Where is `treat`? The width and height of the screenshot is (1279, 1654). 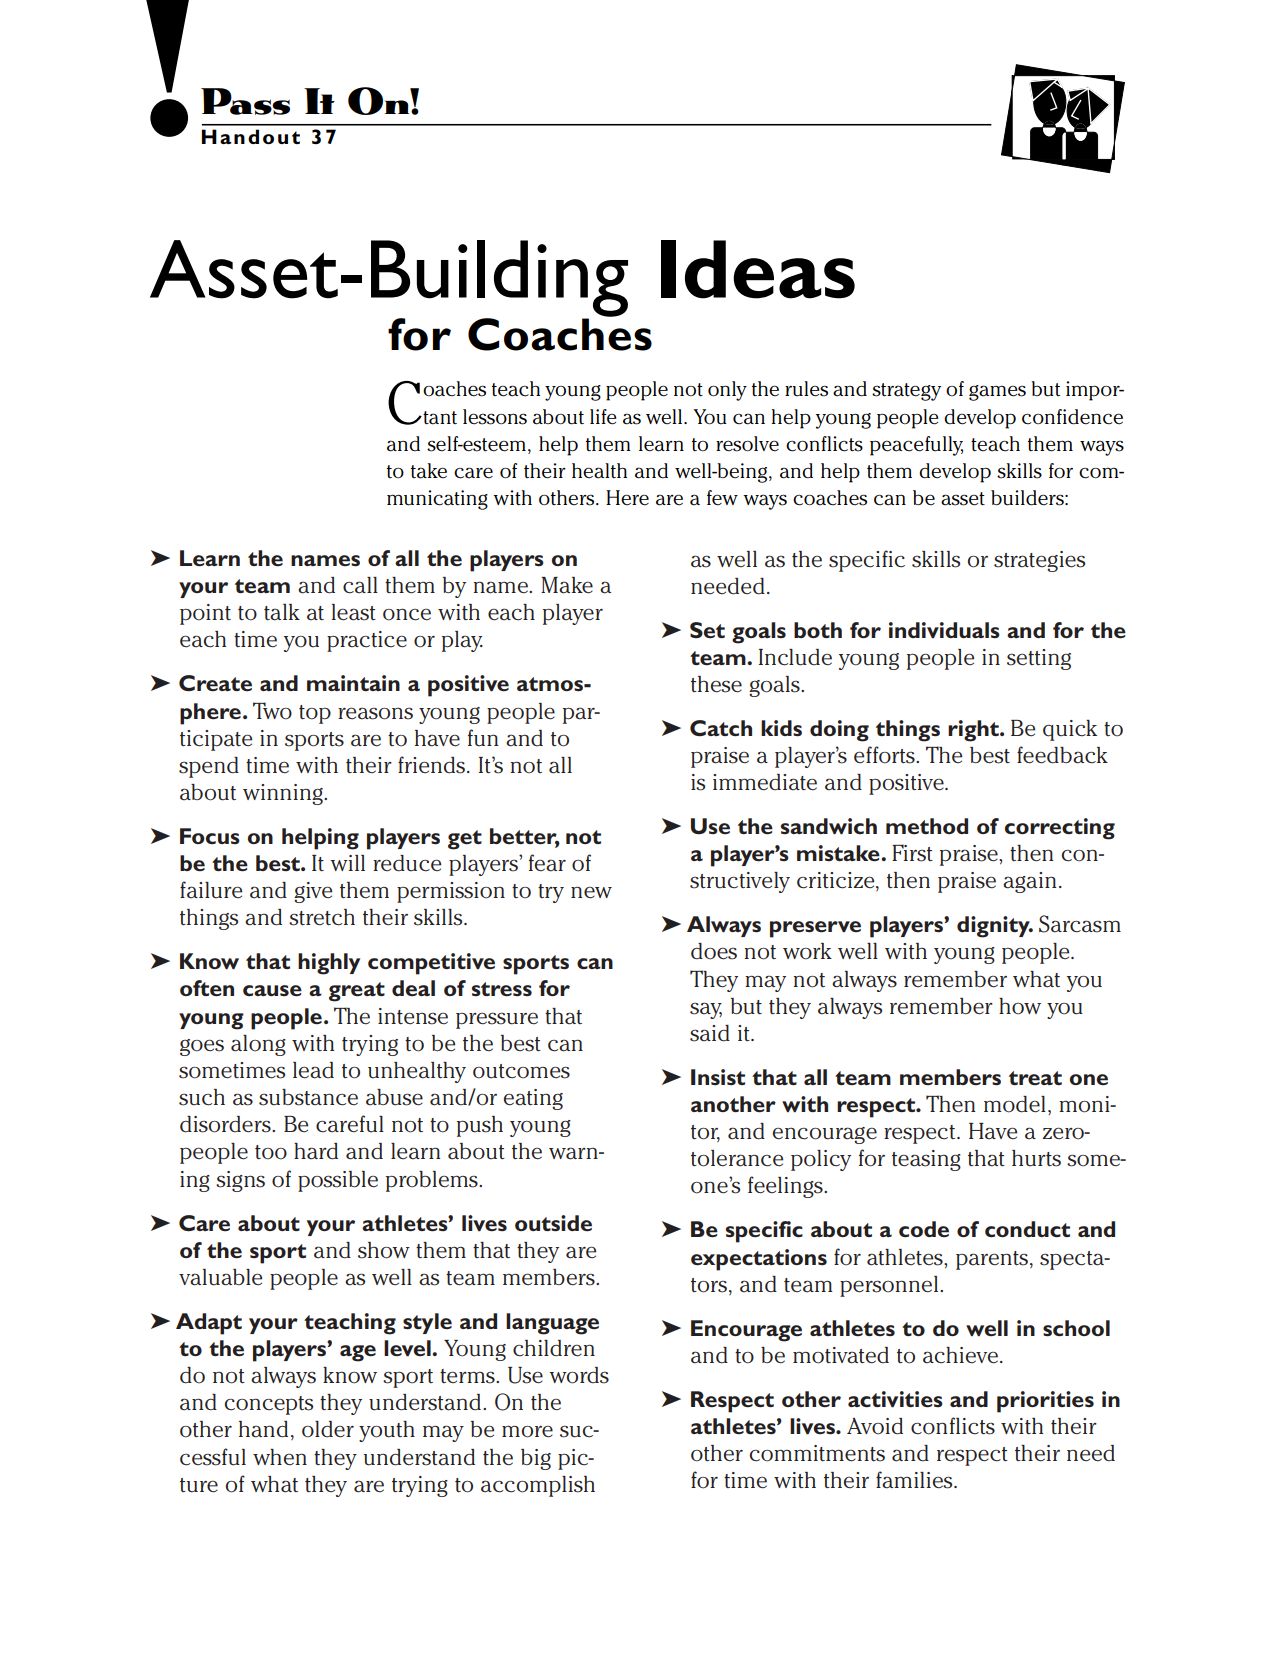
treat is located at coordinates (1035, 1078).
